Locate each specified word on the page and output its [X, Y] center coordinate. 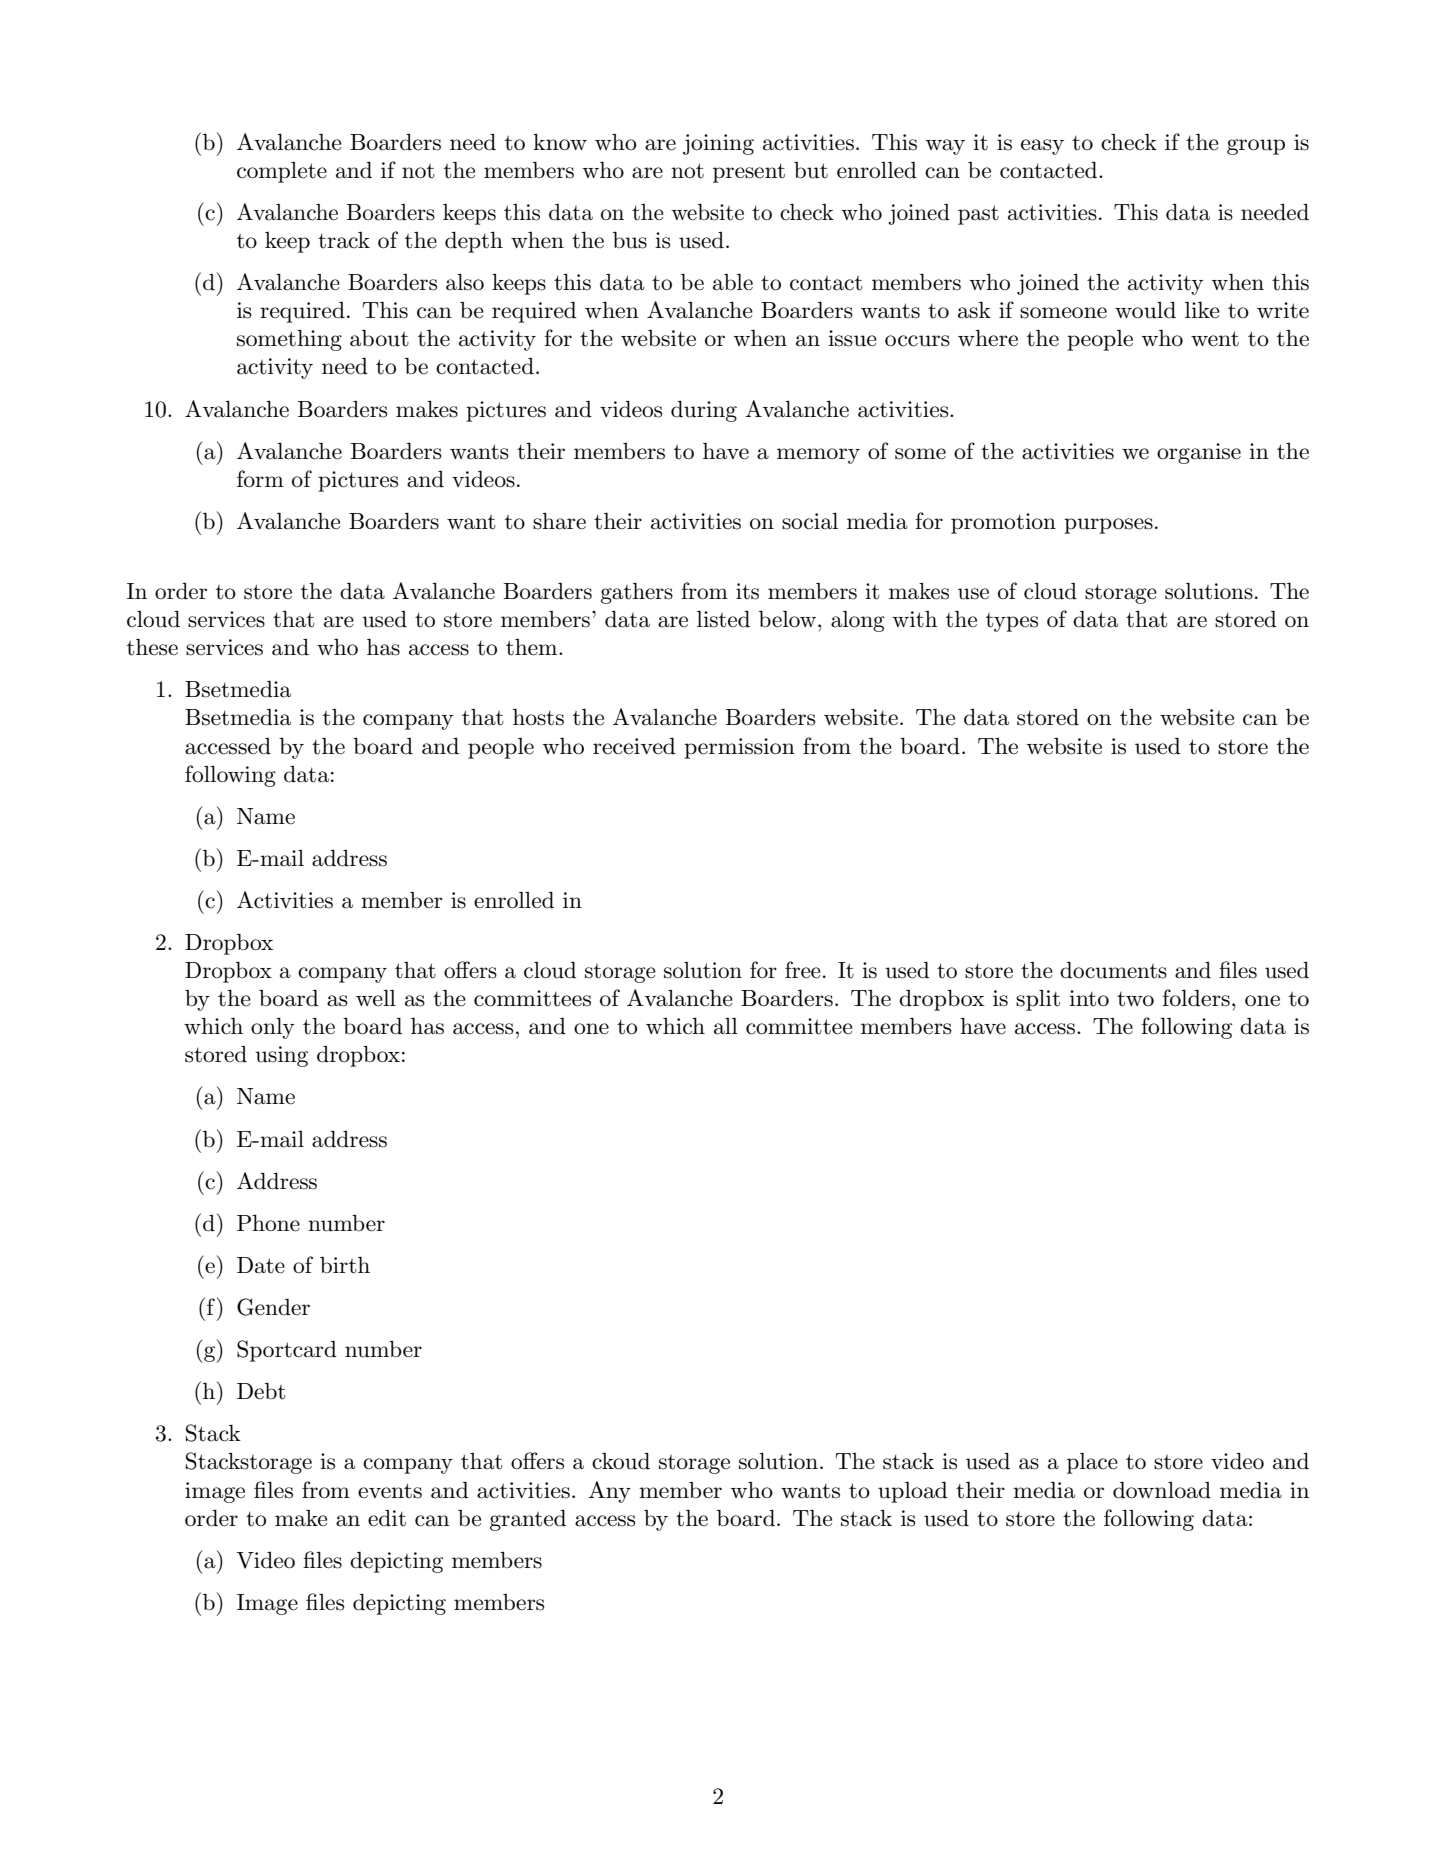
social [810, 521]
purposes [1108, 526]
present [749, 173]
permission [739, 748]
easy [1042, 147]
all [726, 1026]
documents [1113, 970]
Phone [268, 1223]
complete [282, 172]
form [260, 478]
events [390, 1491]
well [376, 998]
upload [913, 1492]
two [1135, 999]
